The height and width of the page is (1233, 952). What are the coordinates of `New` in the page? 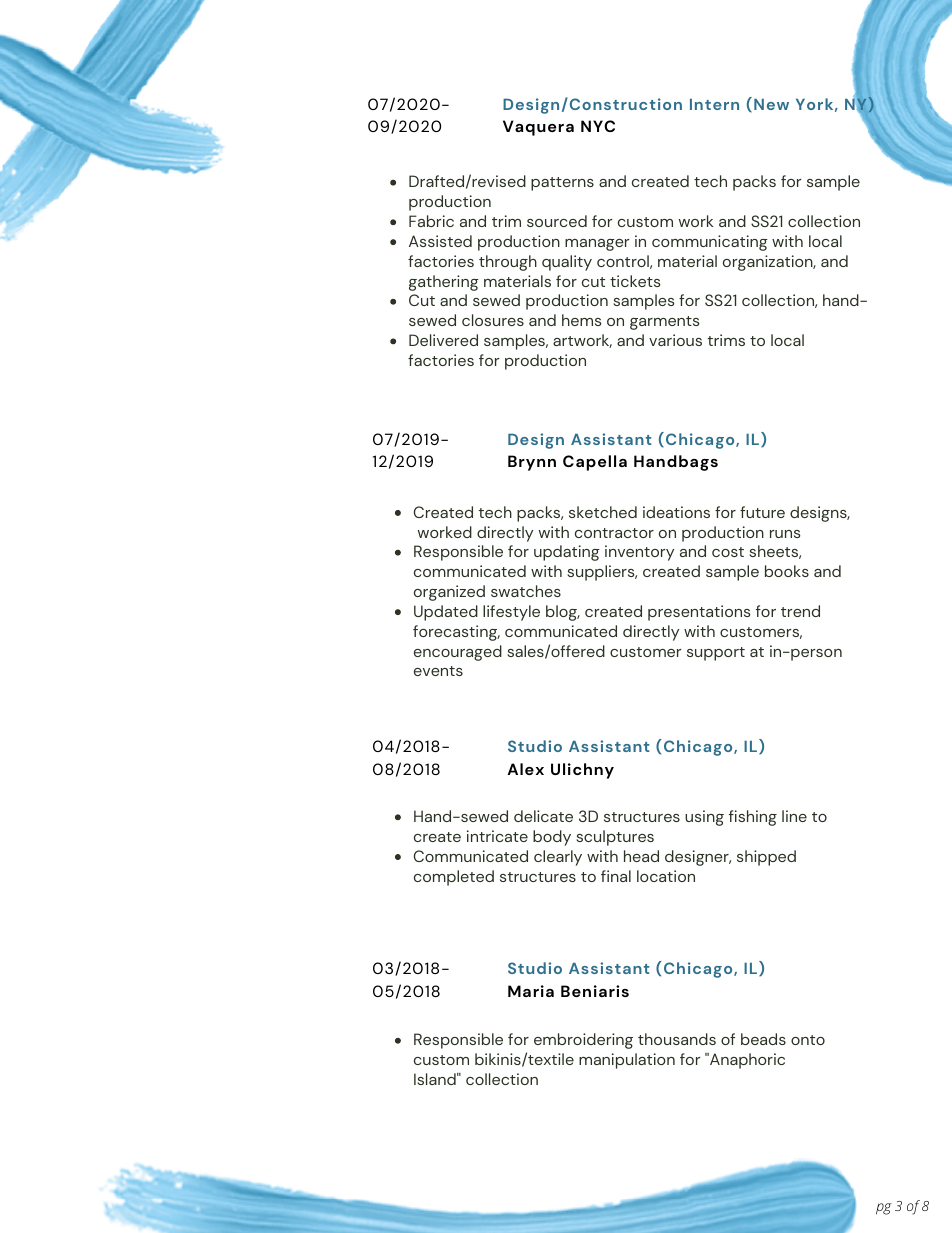 It's located at (771, 104).
